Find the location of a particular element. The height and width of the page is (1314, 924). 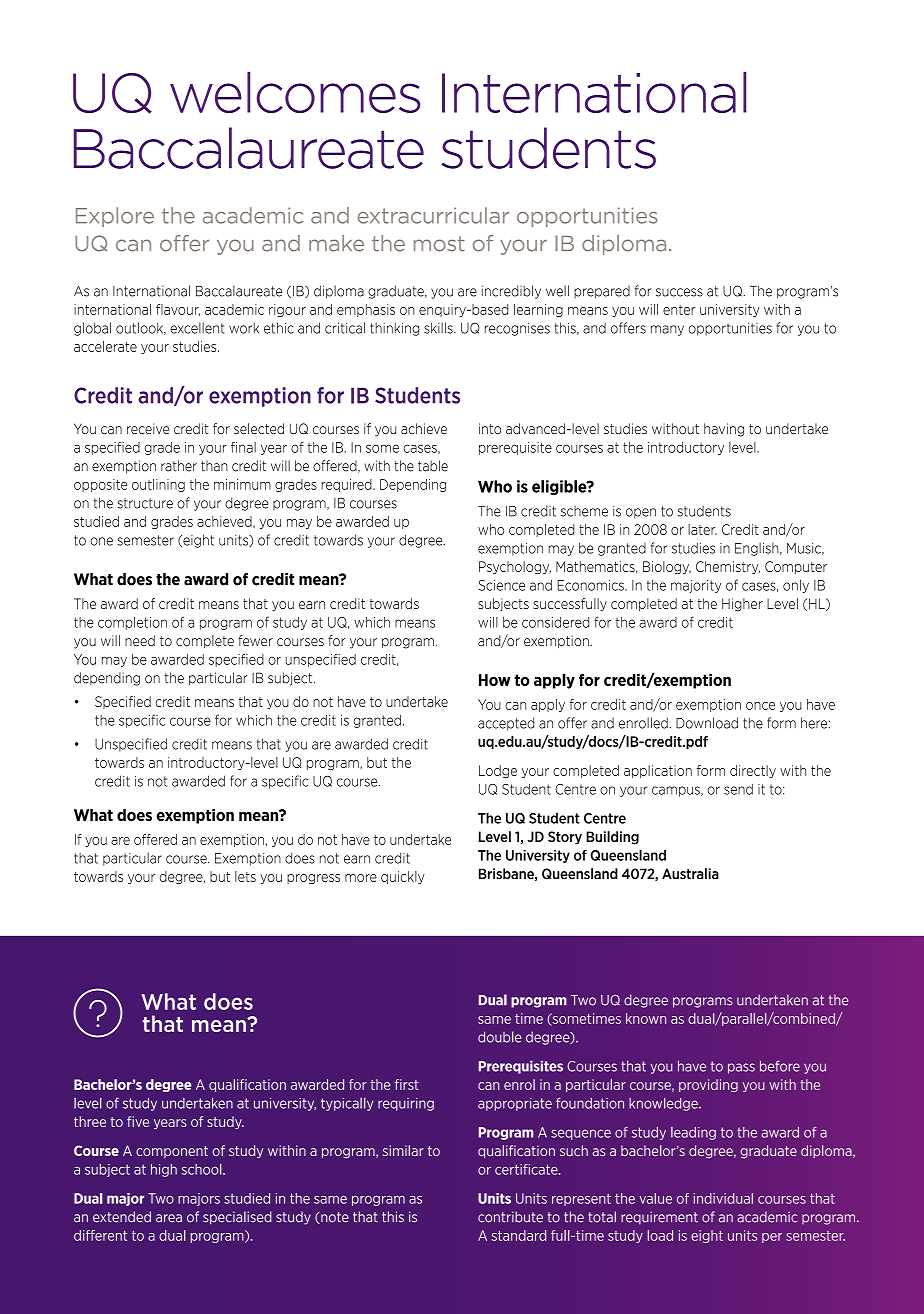

quickly is located at coordinates (403, 877).
